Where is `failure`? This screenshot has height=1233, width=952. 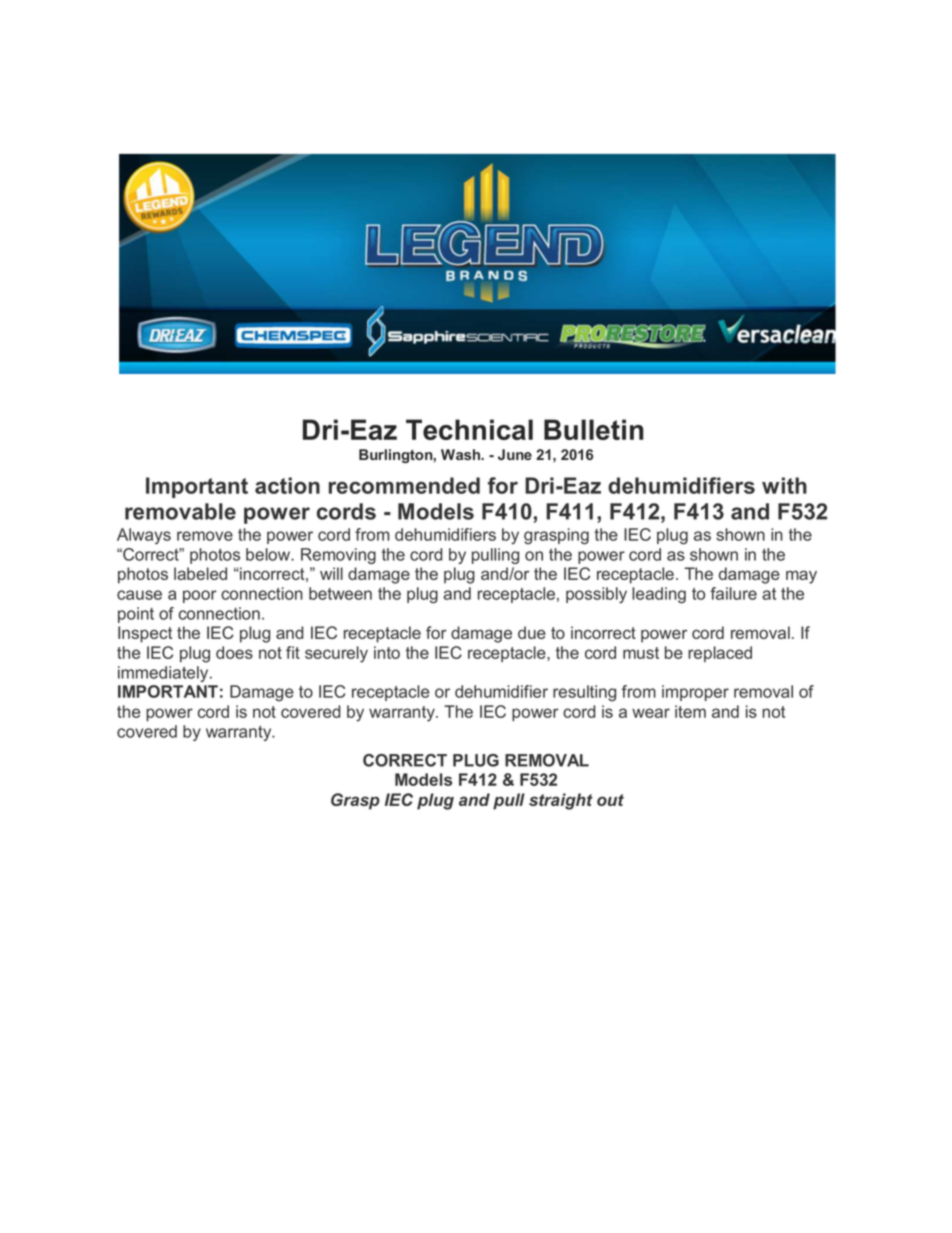 failure is located at coordinates (733, 593).
